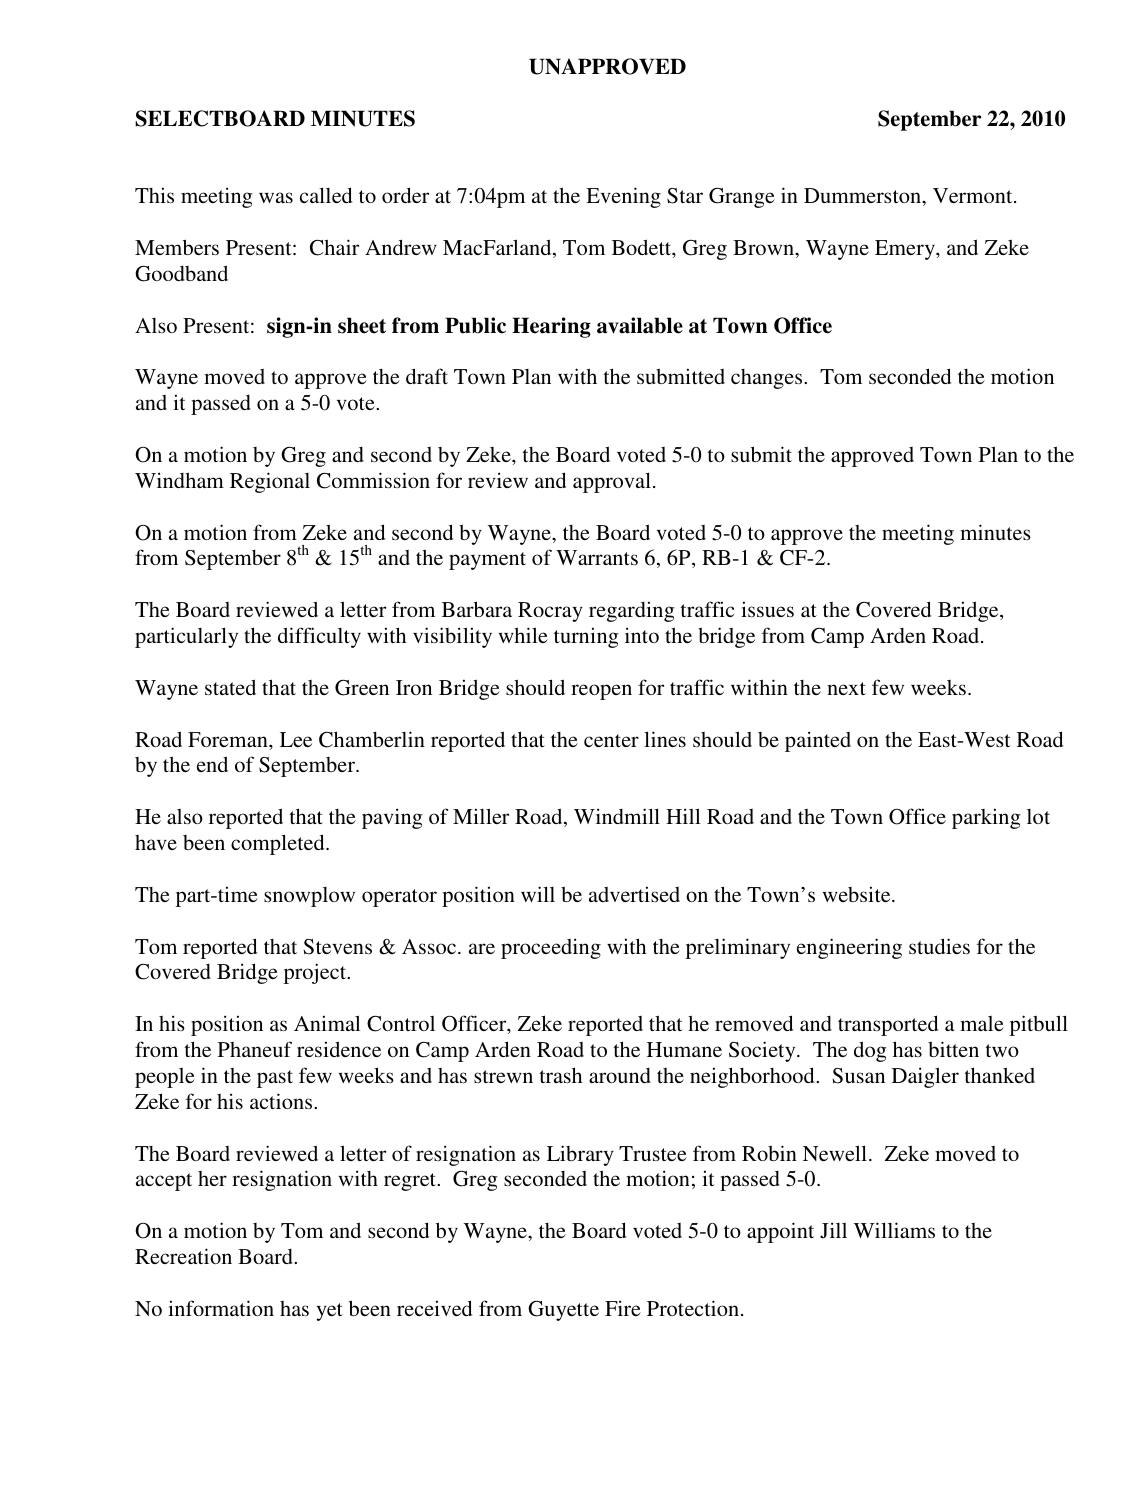  Describe the element at coordinates (597, 557) in the image. I see `Warrants` at that location.
